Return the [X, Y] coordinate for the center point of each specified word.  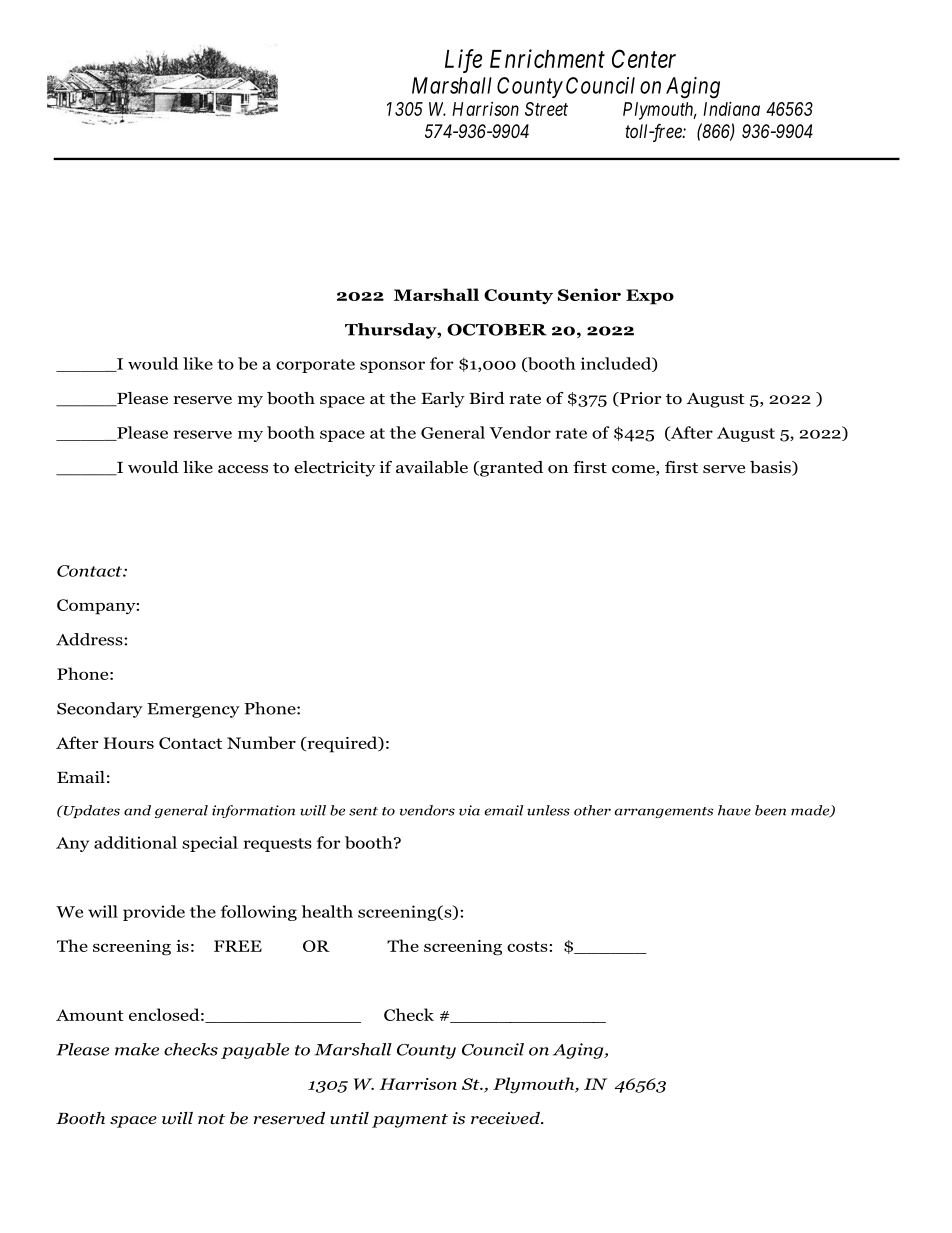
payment [410, 1121]
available [432, 467]
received [506, 1118]
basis [771, 468]
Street [546, 109]
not [211, 1119]
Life [463, 61]
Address [90, 639]
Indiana [731, 109]
